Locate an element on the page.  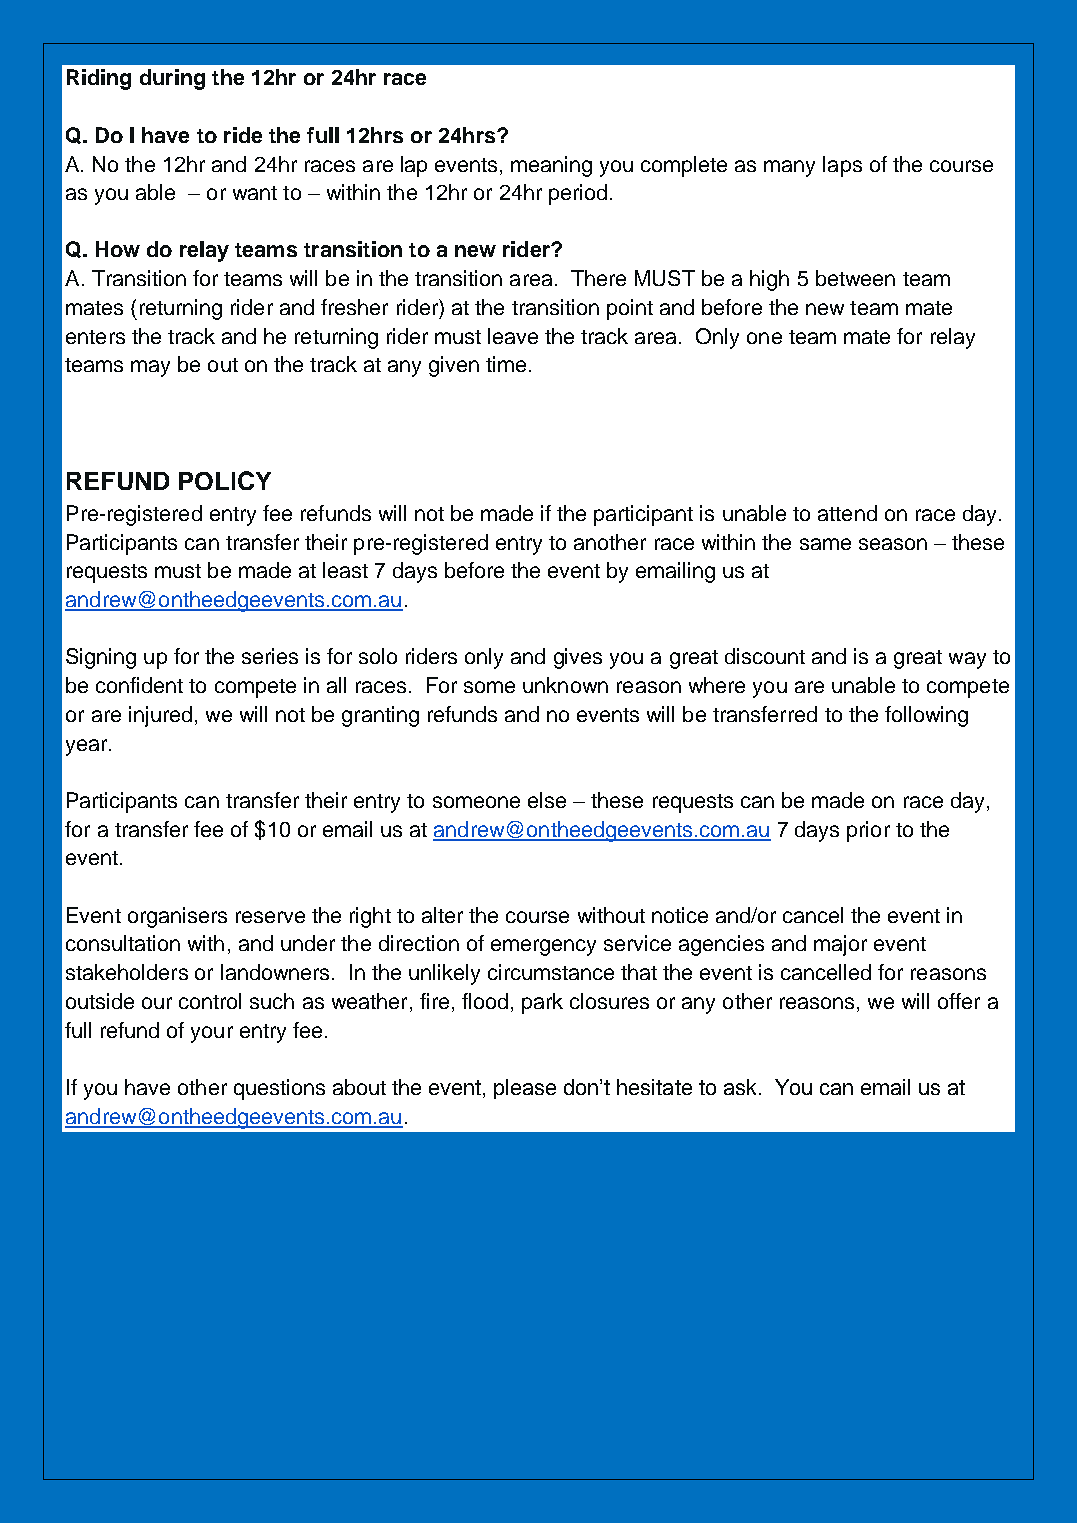
season is located at coordinates (893, 544).
